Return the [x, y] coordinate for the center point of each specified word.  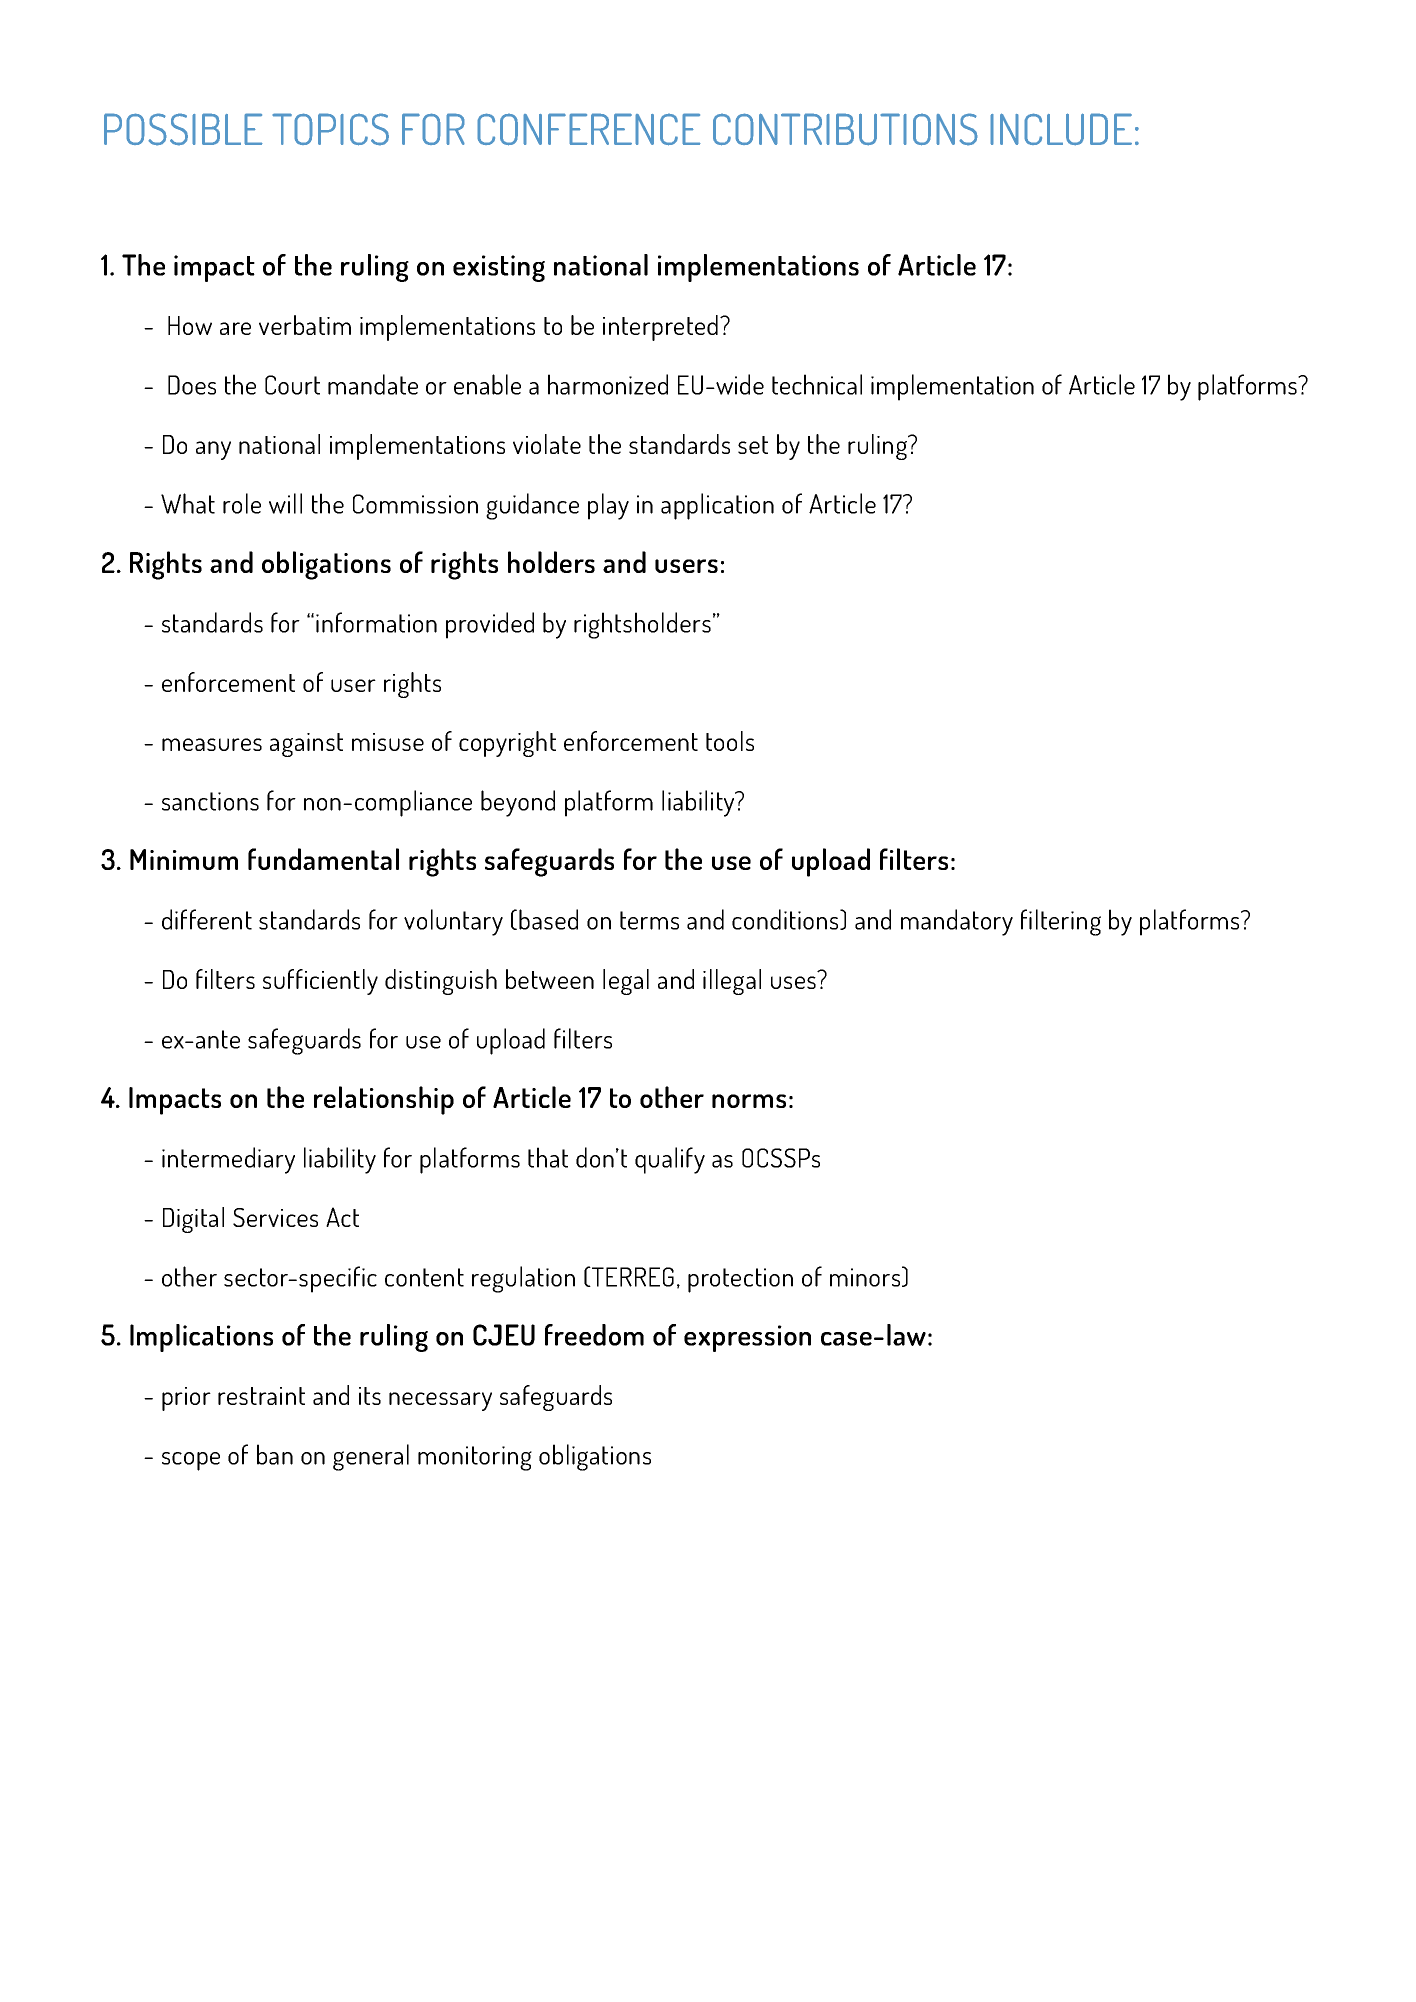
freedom [594, 1335]
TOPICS [330, 129]
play [608, 506]
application [717, 506]
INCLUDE [1061, 129]
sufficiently [320, 982]
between [550, 979]
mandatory [957, 922]
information [376, 622]
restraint [261, 1396]
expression [747, 1338]
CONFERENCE [589, 129]
